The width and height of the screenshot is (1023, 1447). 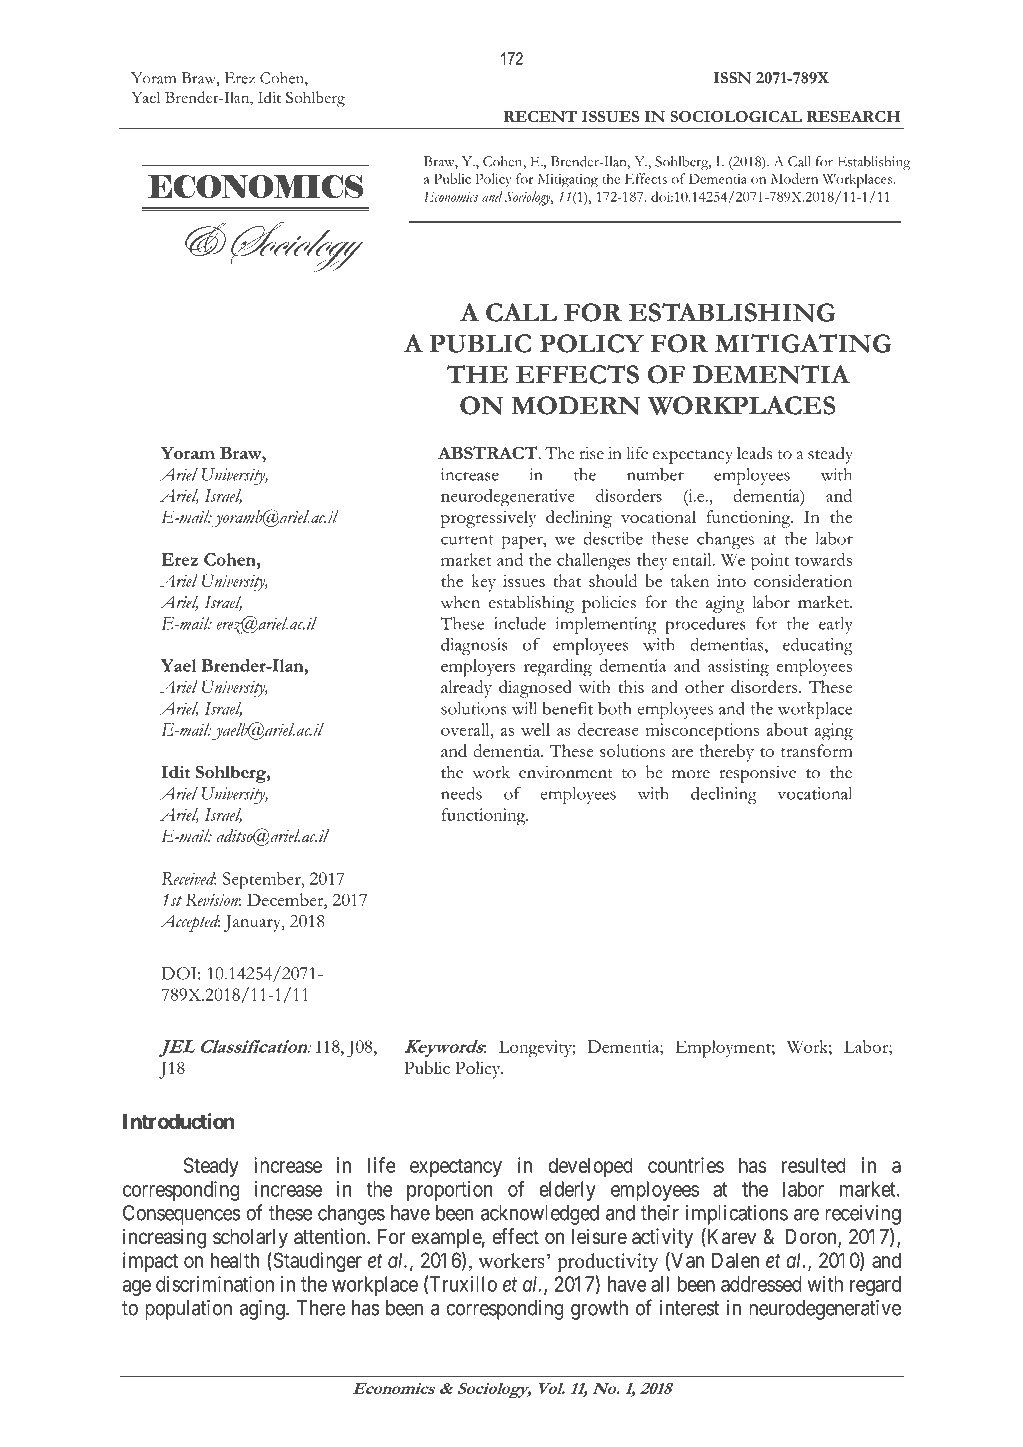 I want to click on Accepted, so click(x=190, y=923).
